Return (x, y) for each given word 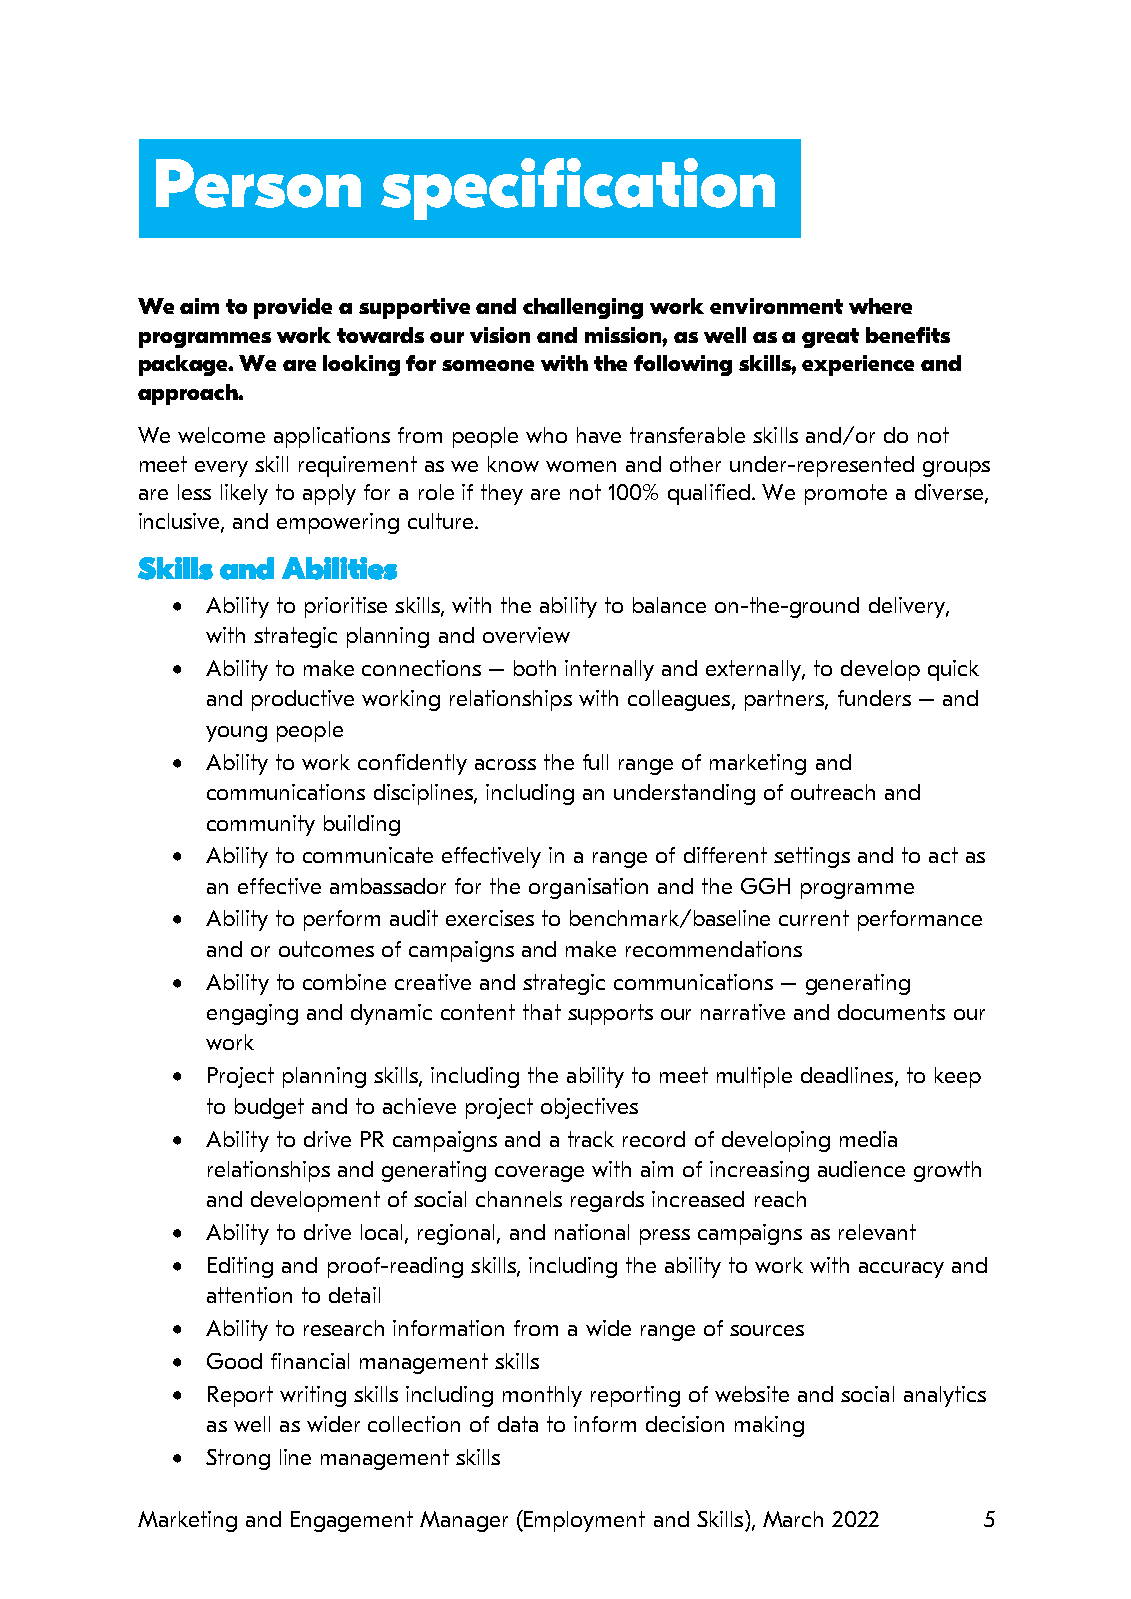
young (236, 734)
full (595, 762)
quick (953, 670)
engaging (252, 1014)
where (880, 306)
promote (846, 494)
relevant (877, 1232)
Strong (238, 1459)
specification (578, 189)
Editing (240, 1267)
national (592, 1232)
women (581, 466)
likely (244, 494)
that (542, 1012)
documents (891, 1012)
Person (258, 183)
